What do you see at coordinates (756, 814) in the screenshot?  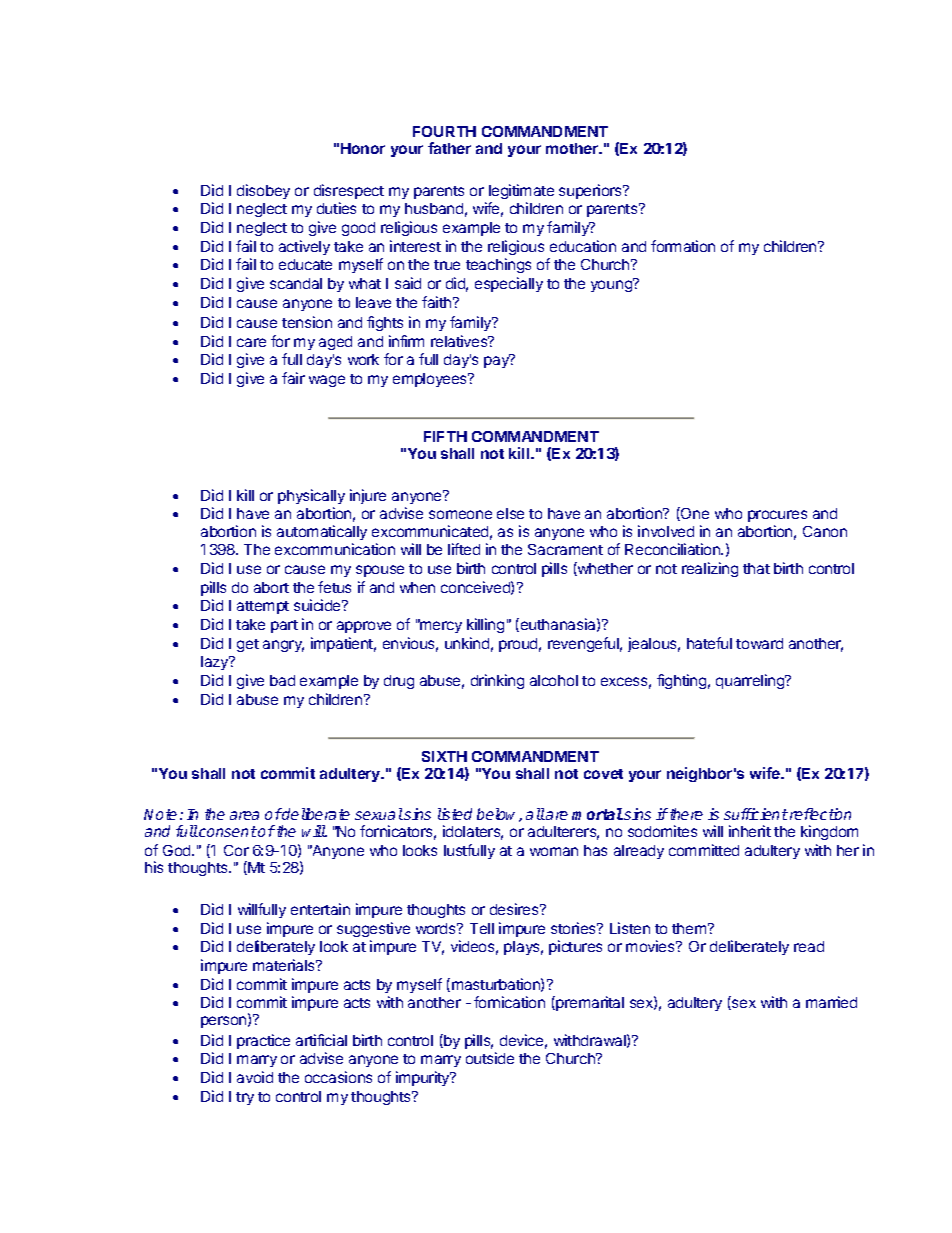 I see `sufficient` at bounding box center [756, 814].
